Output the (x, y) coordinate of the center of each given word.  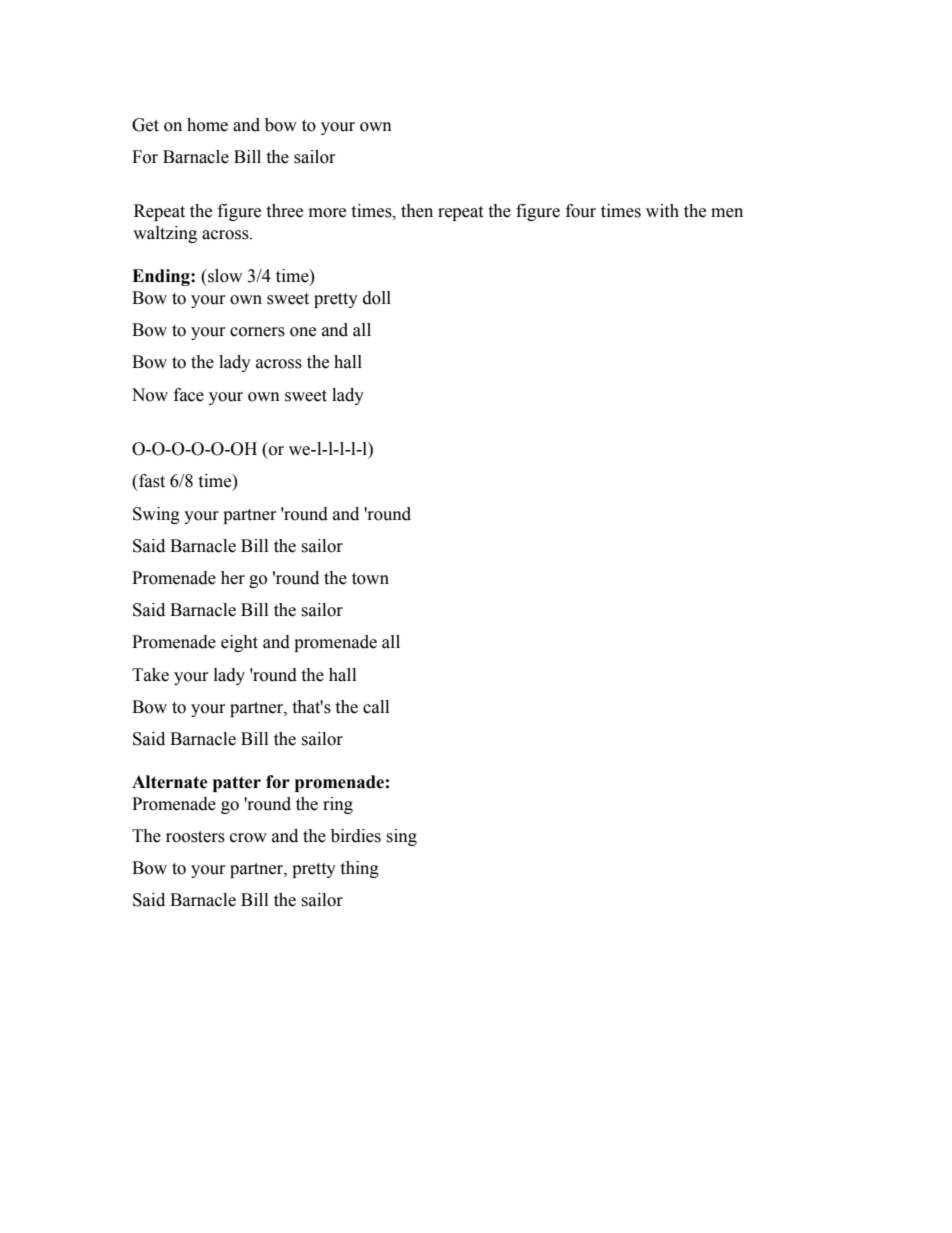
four (581, 211)
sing (401, 837)
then (417, 211)
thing (359, 869)
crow (248, 838)
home (207, 125)
